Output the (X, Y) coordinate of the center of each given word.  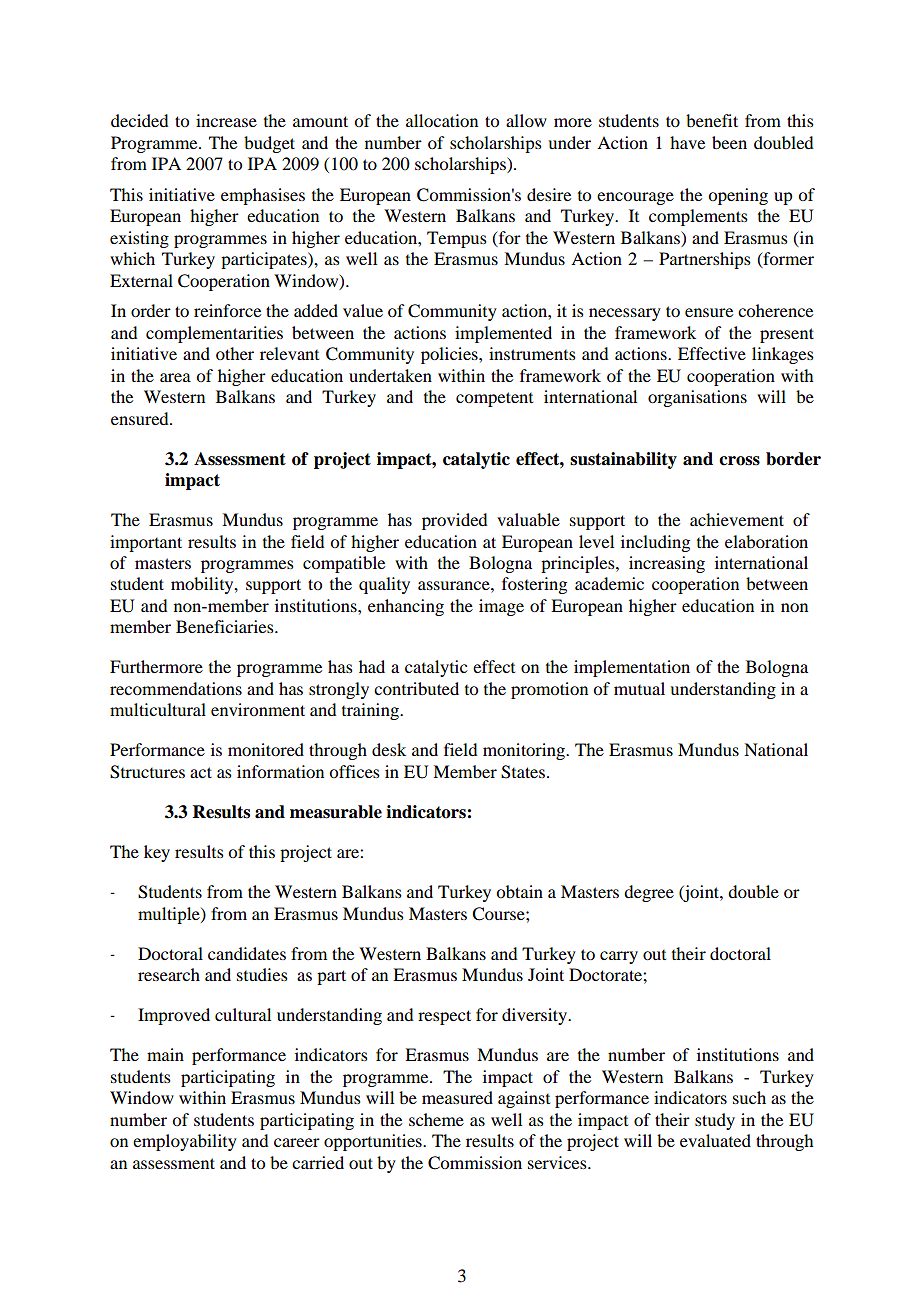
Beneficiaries (226, 626)
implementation (632, 668)
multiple (170, 915)
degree (649, 893)
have (687, 142)
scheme (436, 1119)
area (175, 377)
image (501, 607)
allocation (442, 120)
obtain (519, 891)
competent (494, 399)
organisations (697, 398)
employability (185, 1142)
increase (226, 120)
